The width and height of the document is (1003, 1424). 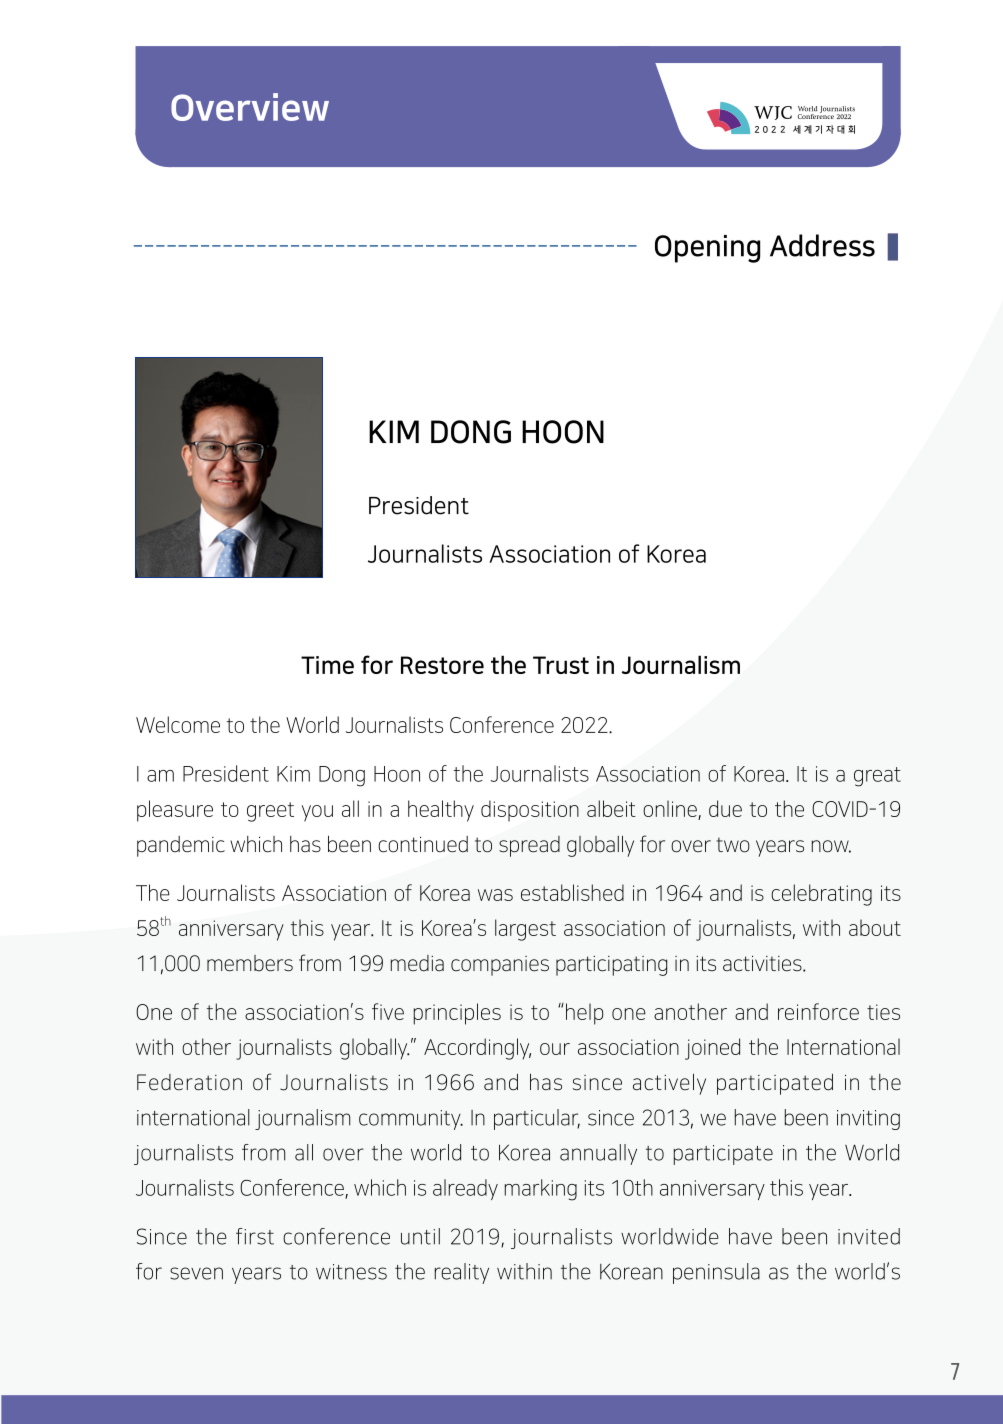 I want to click on disposition, so click(x=530, y=811).
